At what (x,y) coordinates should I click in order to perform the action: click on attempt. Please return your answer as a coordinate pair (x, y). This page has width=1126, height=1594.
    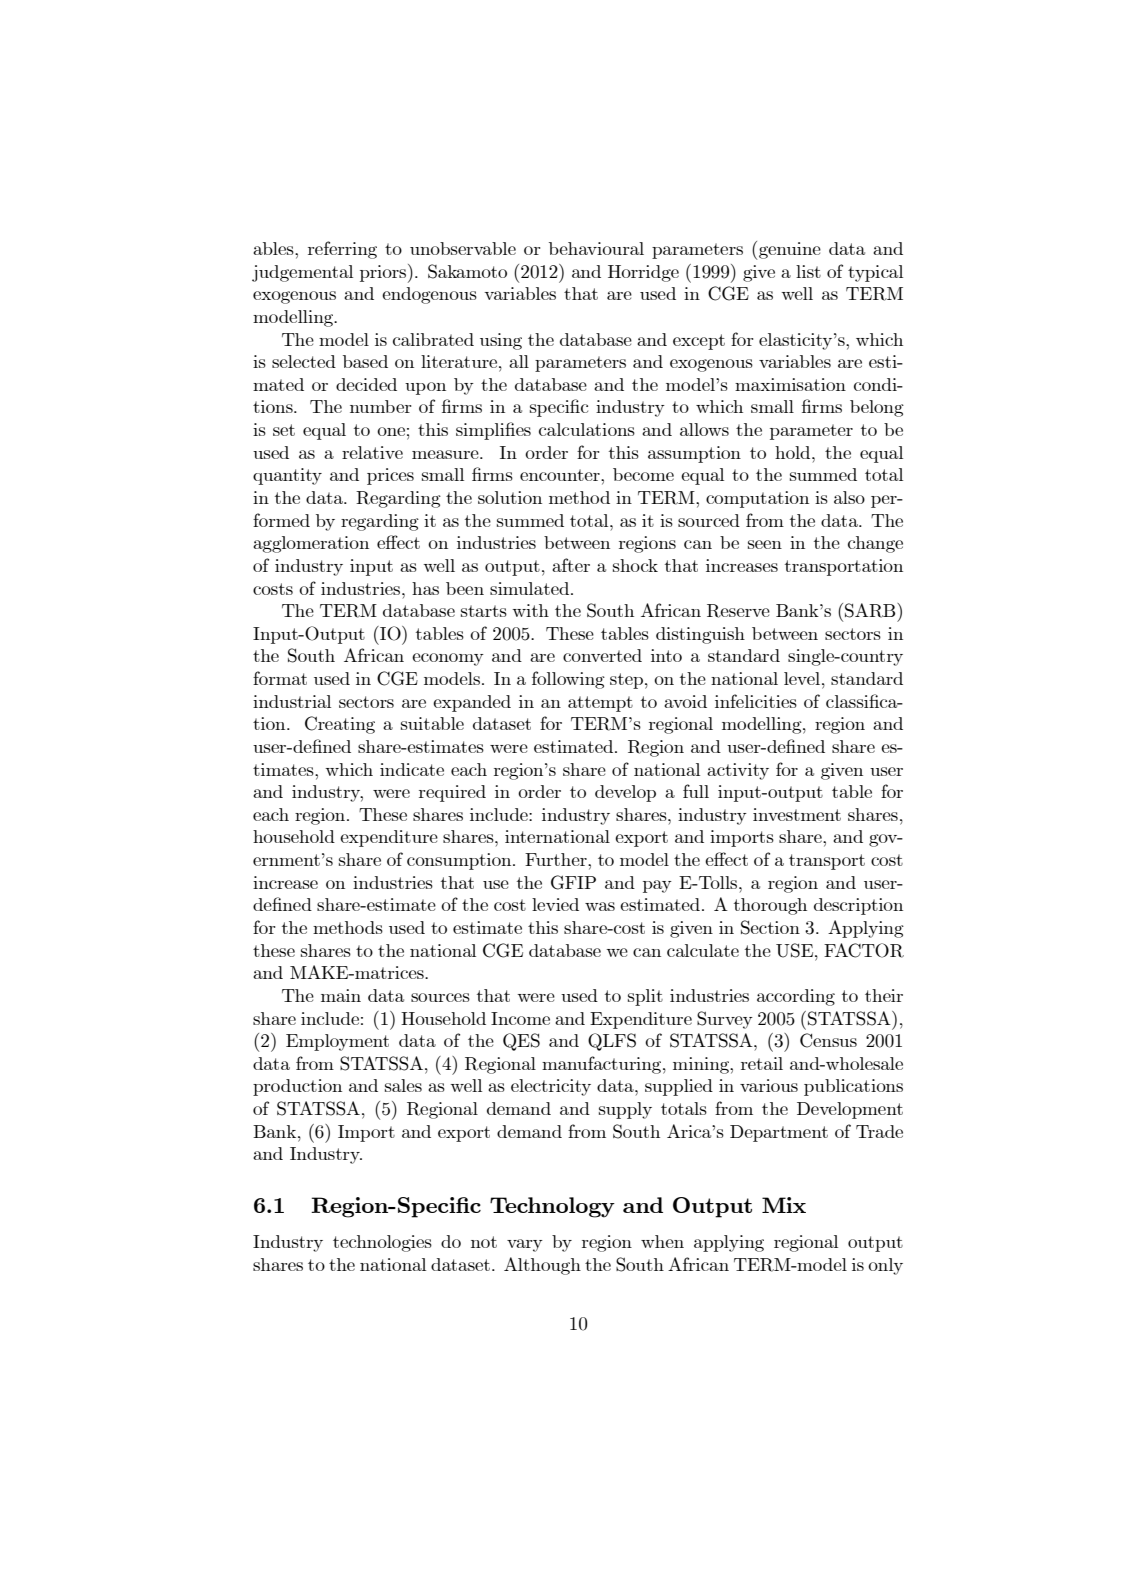
    Looking at the image, I should click on (600, 704).
